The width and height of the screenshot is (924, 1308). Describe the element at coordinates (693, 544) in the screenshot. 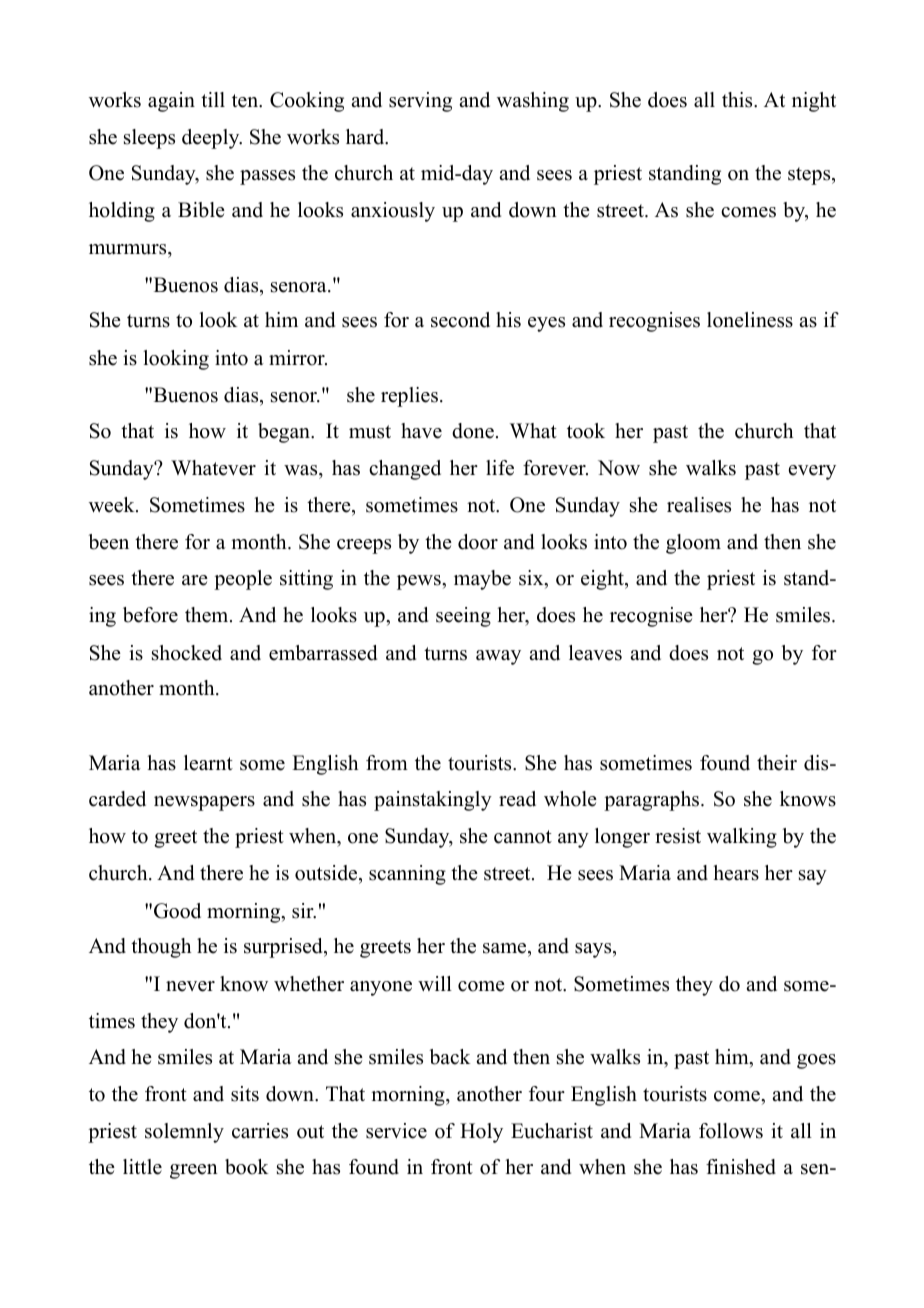

I see `gloom` at that location.
